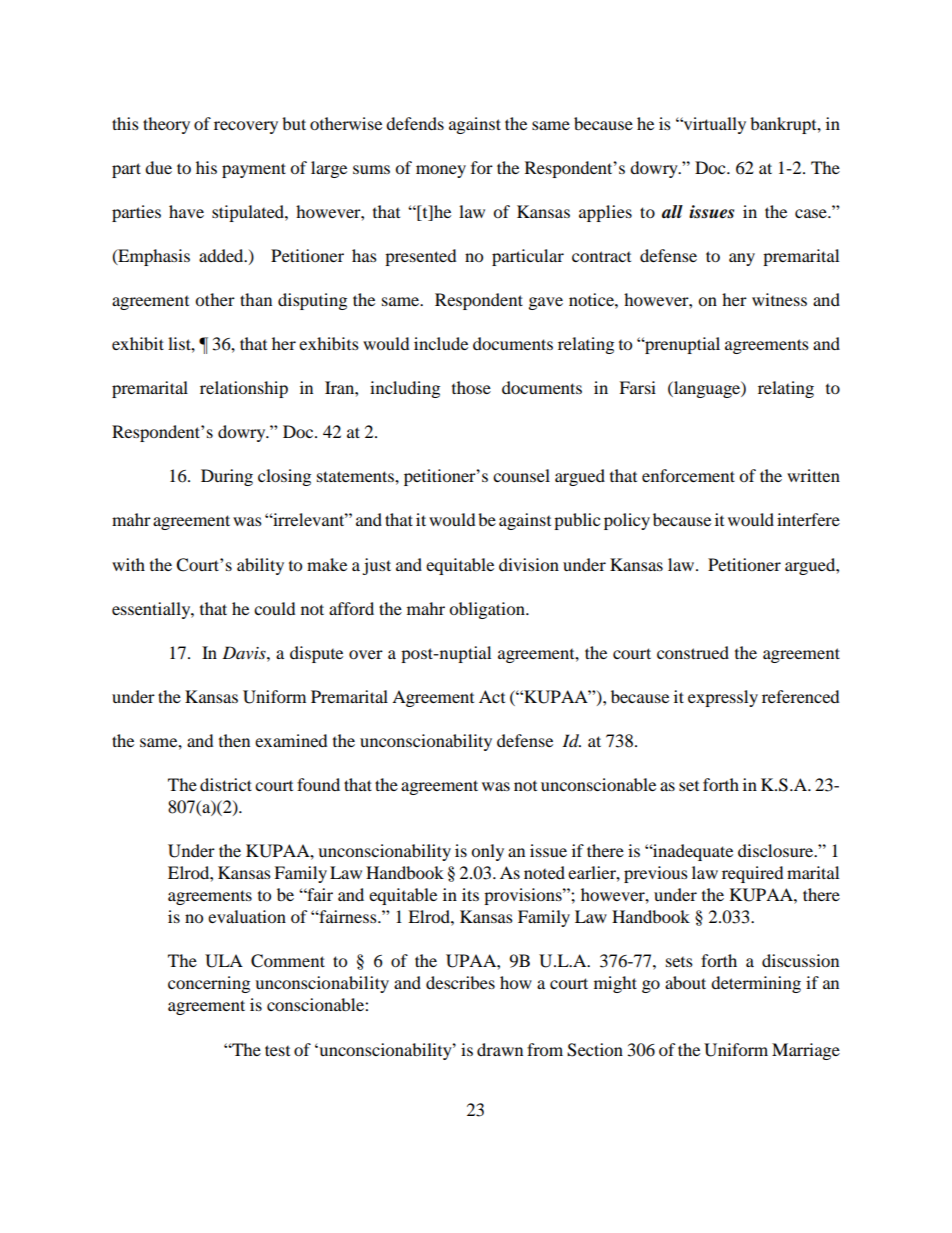 The height and width of the image is (1233, 952). What do you see at coordinates (605, 213) in the image?
I see `applies` at bounding box center [605, 213].
